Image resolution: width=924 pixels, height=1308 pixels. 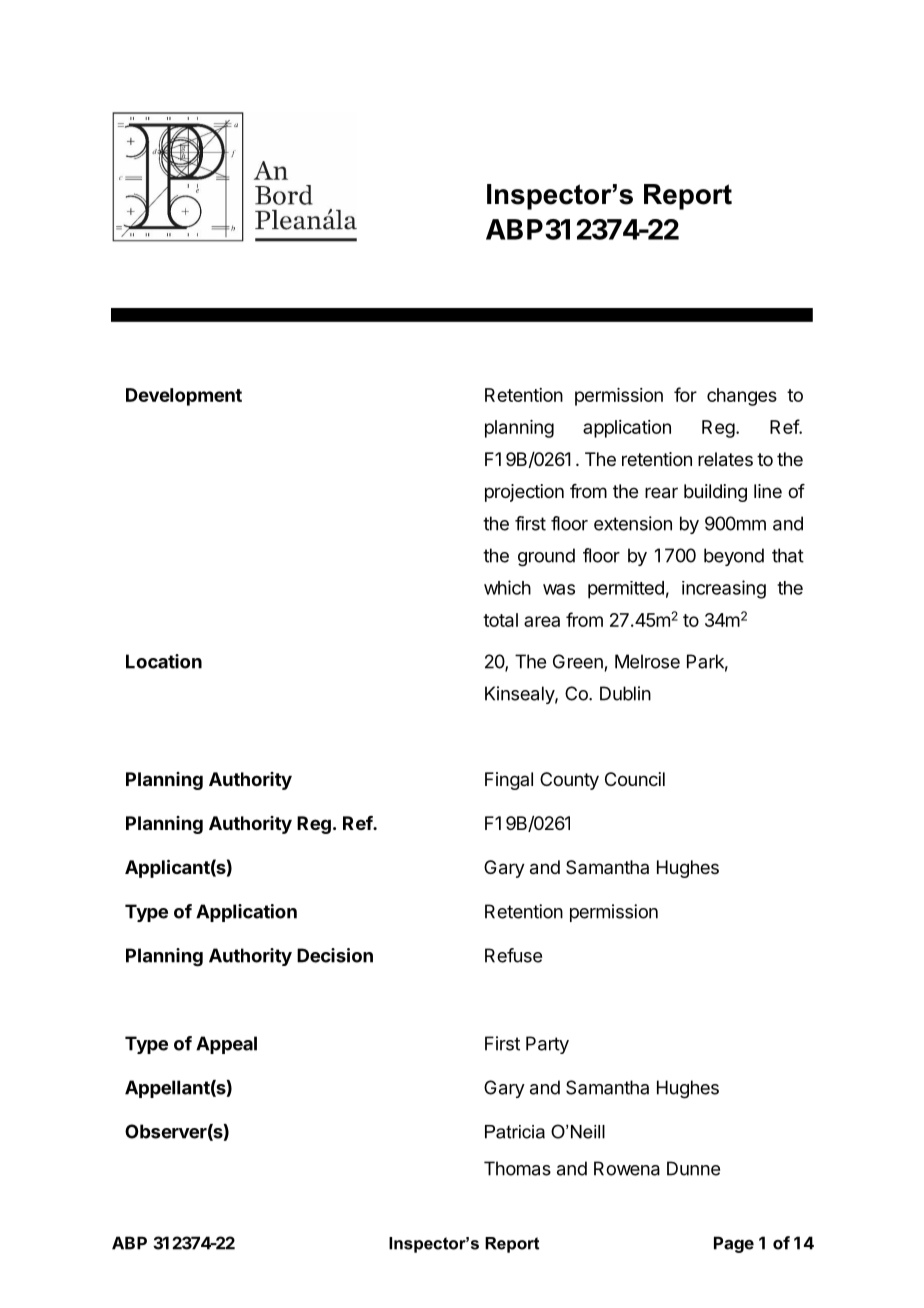 I want to click on Page, so click(x=734, y=1244).
